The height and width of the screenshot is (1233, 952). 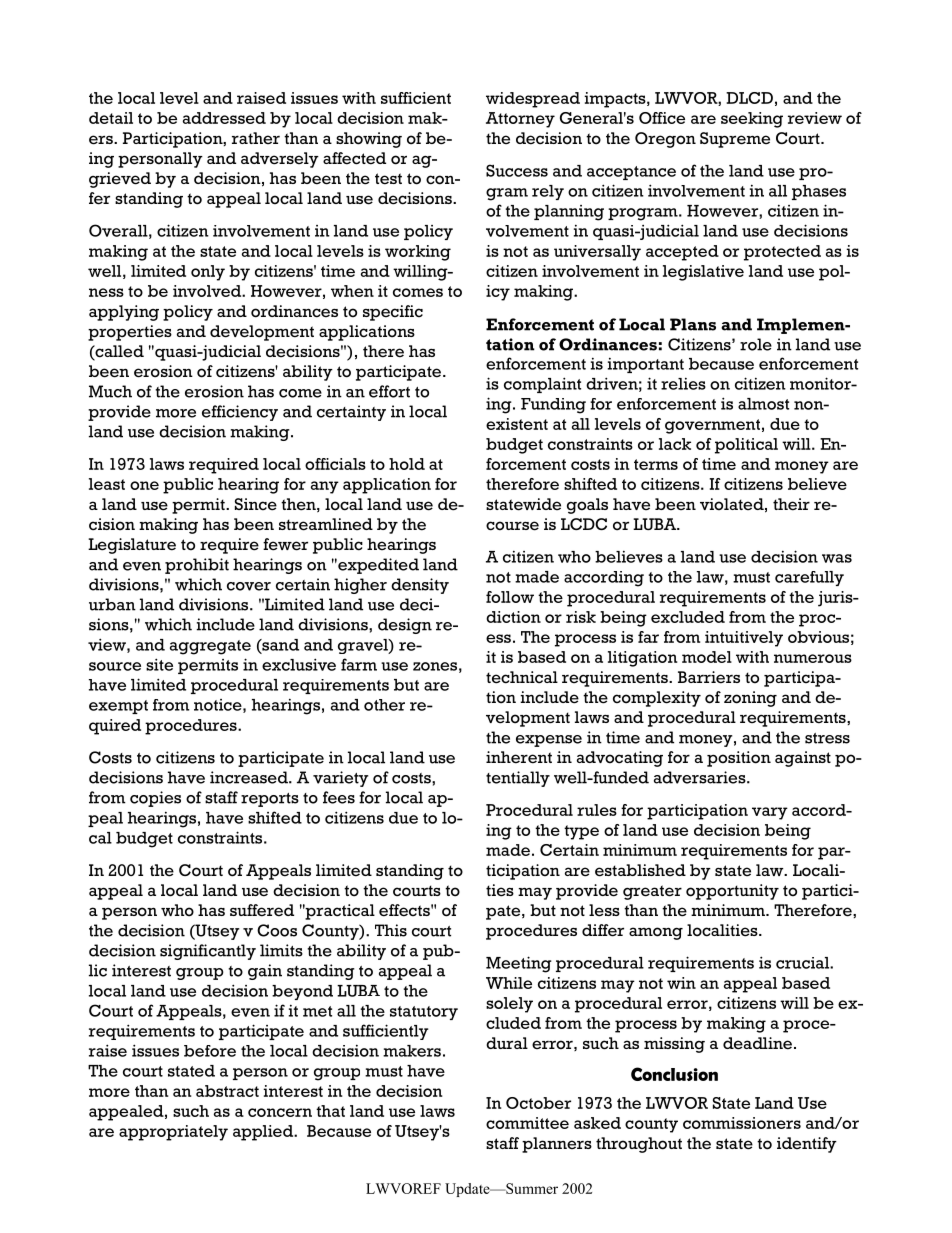 I want to click on appropriately, so click(x=173, y=1133).
